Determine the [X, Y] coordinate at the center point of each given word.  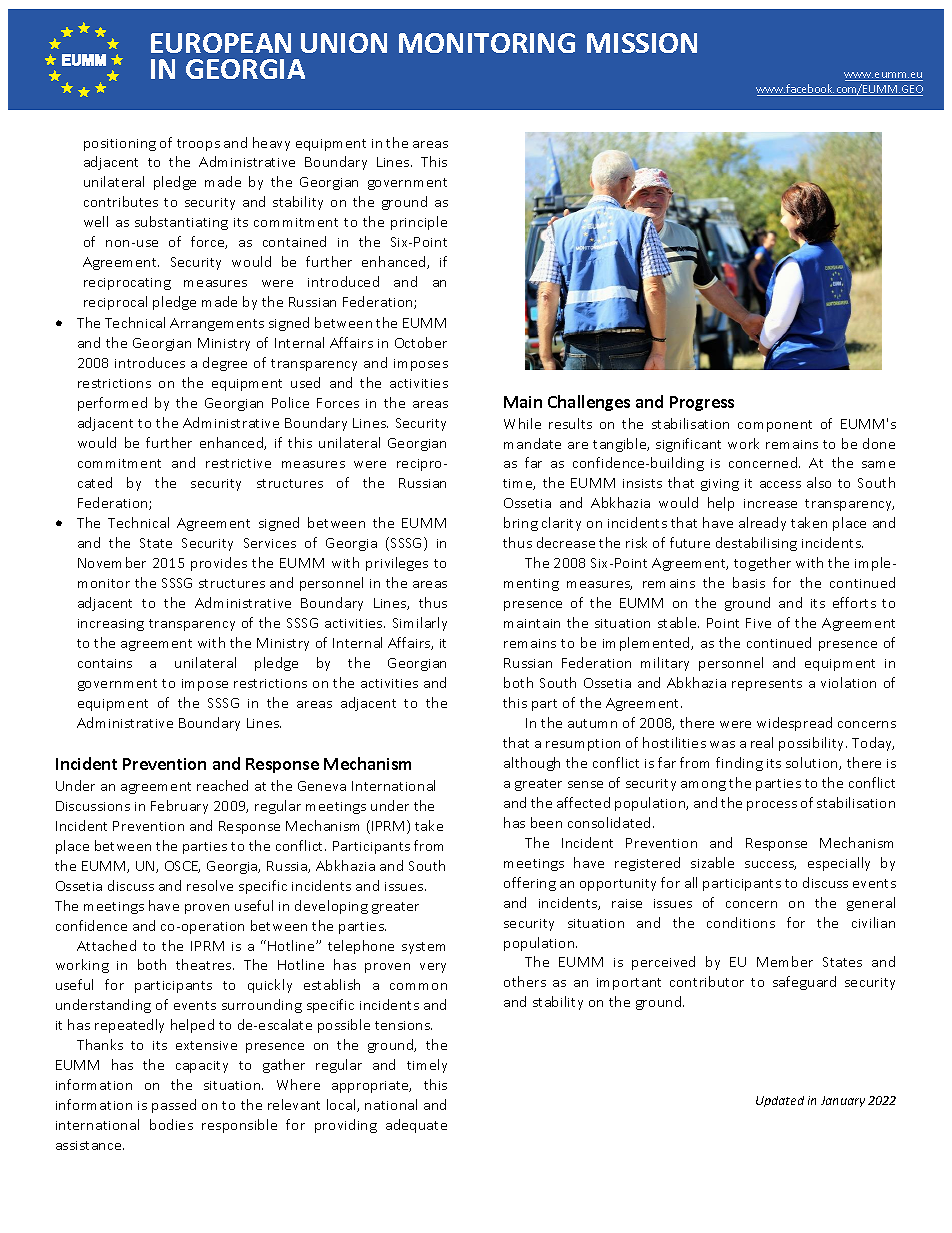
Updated [780, 1101]
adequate [416, 1126]
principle [419, 223]
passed [174, 1106]
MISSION [642, 43]
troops [198, 145]
